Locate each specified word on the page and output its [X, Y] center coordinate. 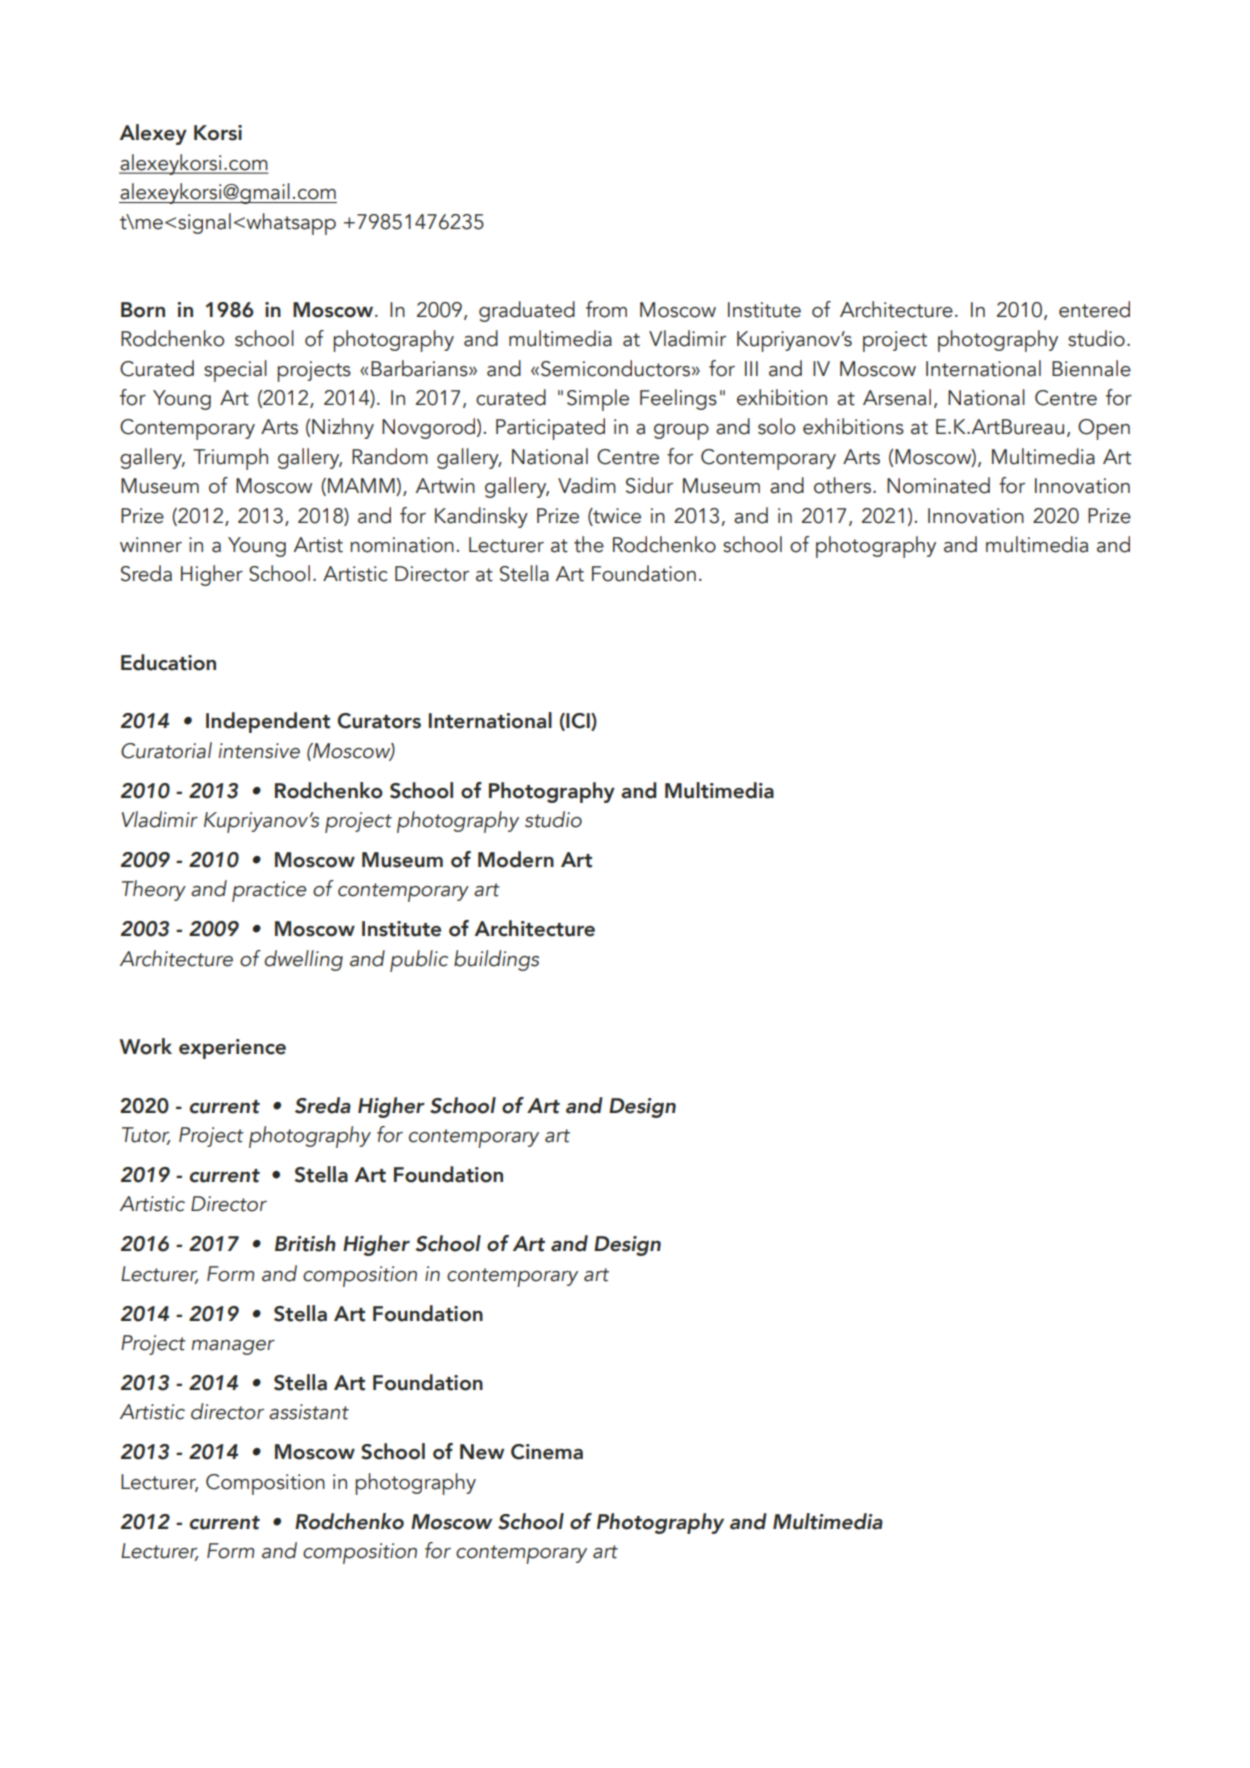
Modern [516, 859]
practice [269, 891]
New [482, 1452]
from [606, 309]
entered [1094, 309]
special [235, 371]
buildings [496, 960]
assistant [309, 1412]
